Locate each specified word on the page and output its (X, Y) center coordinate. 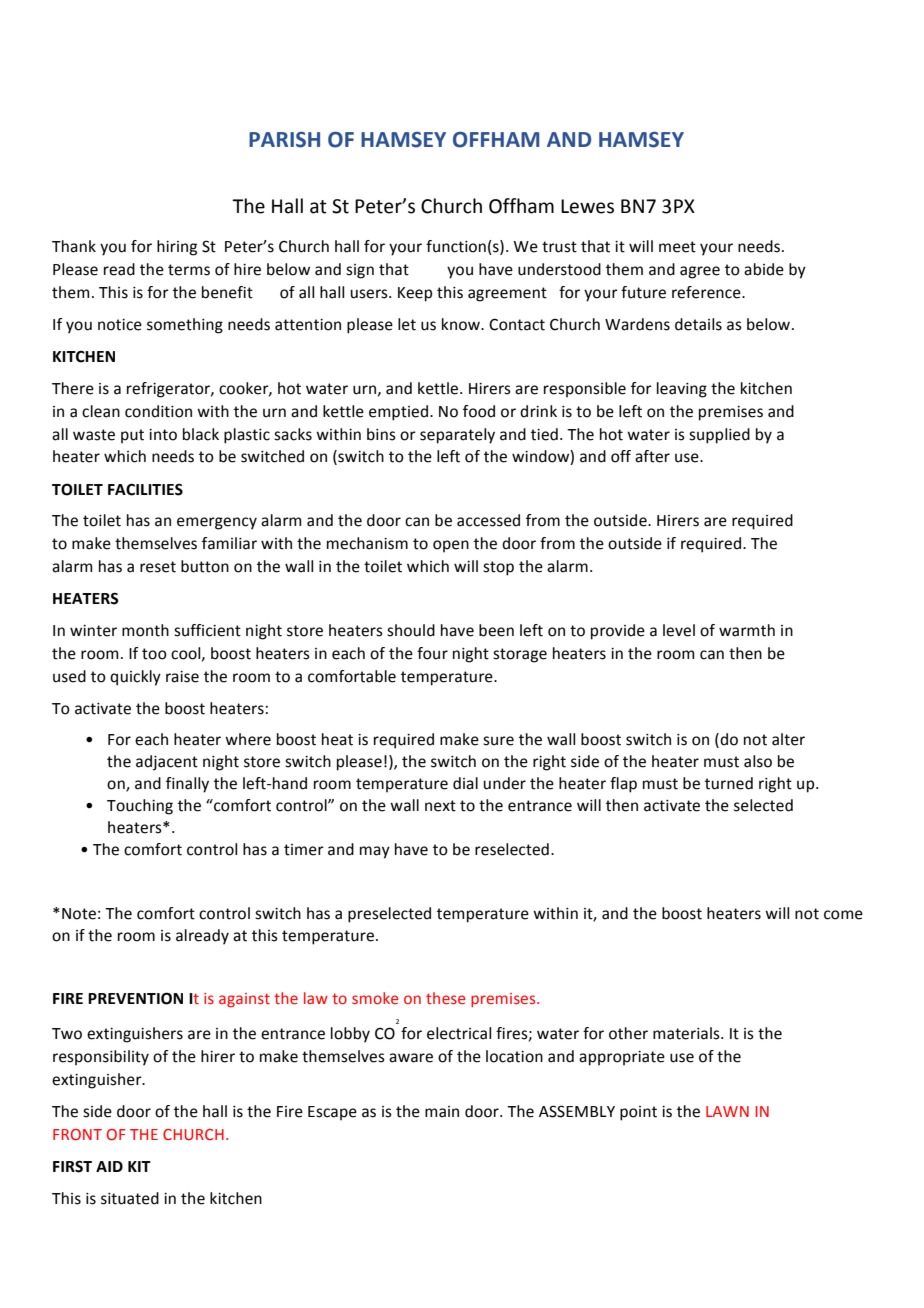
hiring (177, 248)
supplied (719, 436)
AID (109, 1166)
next (440, 806)
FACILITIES (145, 489)
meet (677, 247)
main (442, 1112)
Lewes (587, 206)
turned (729, 783)
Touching (140, 807)
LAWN (727, 1111)
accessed (488, 520)
